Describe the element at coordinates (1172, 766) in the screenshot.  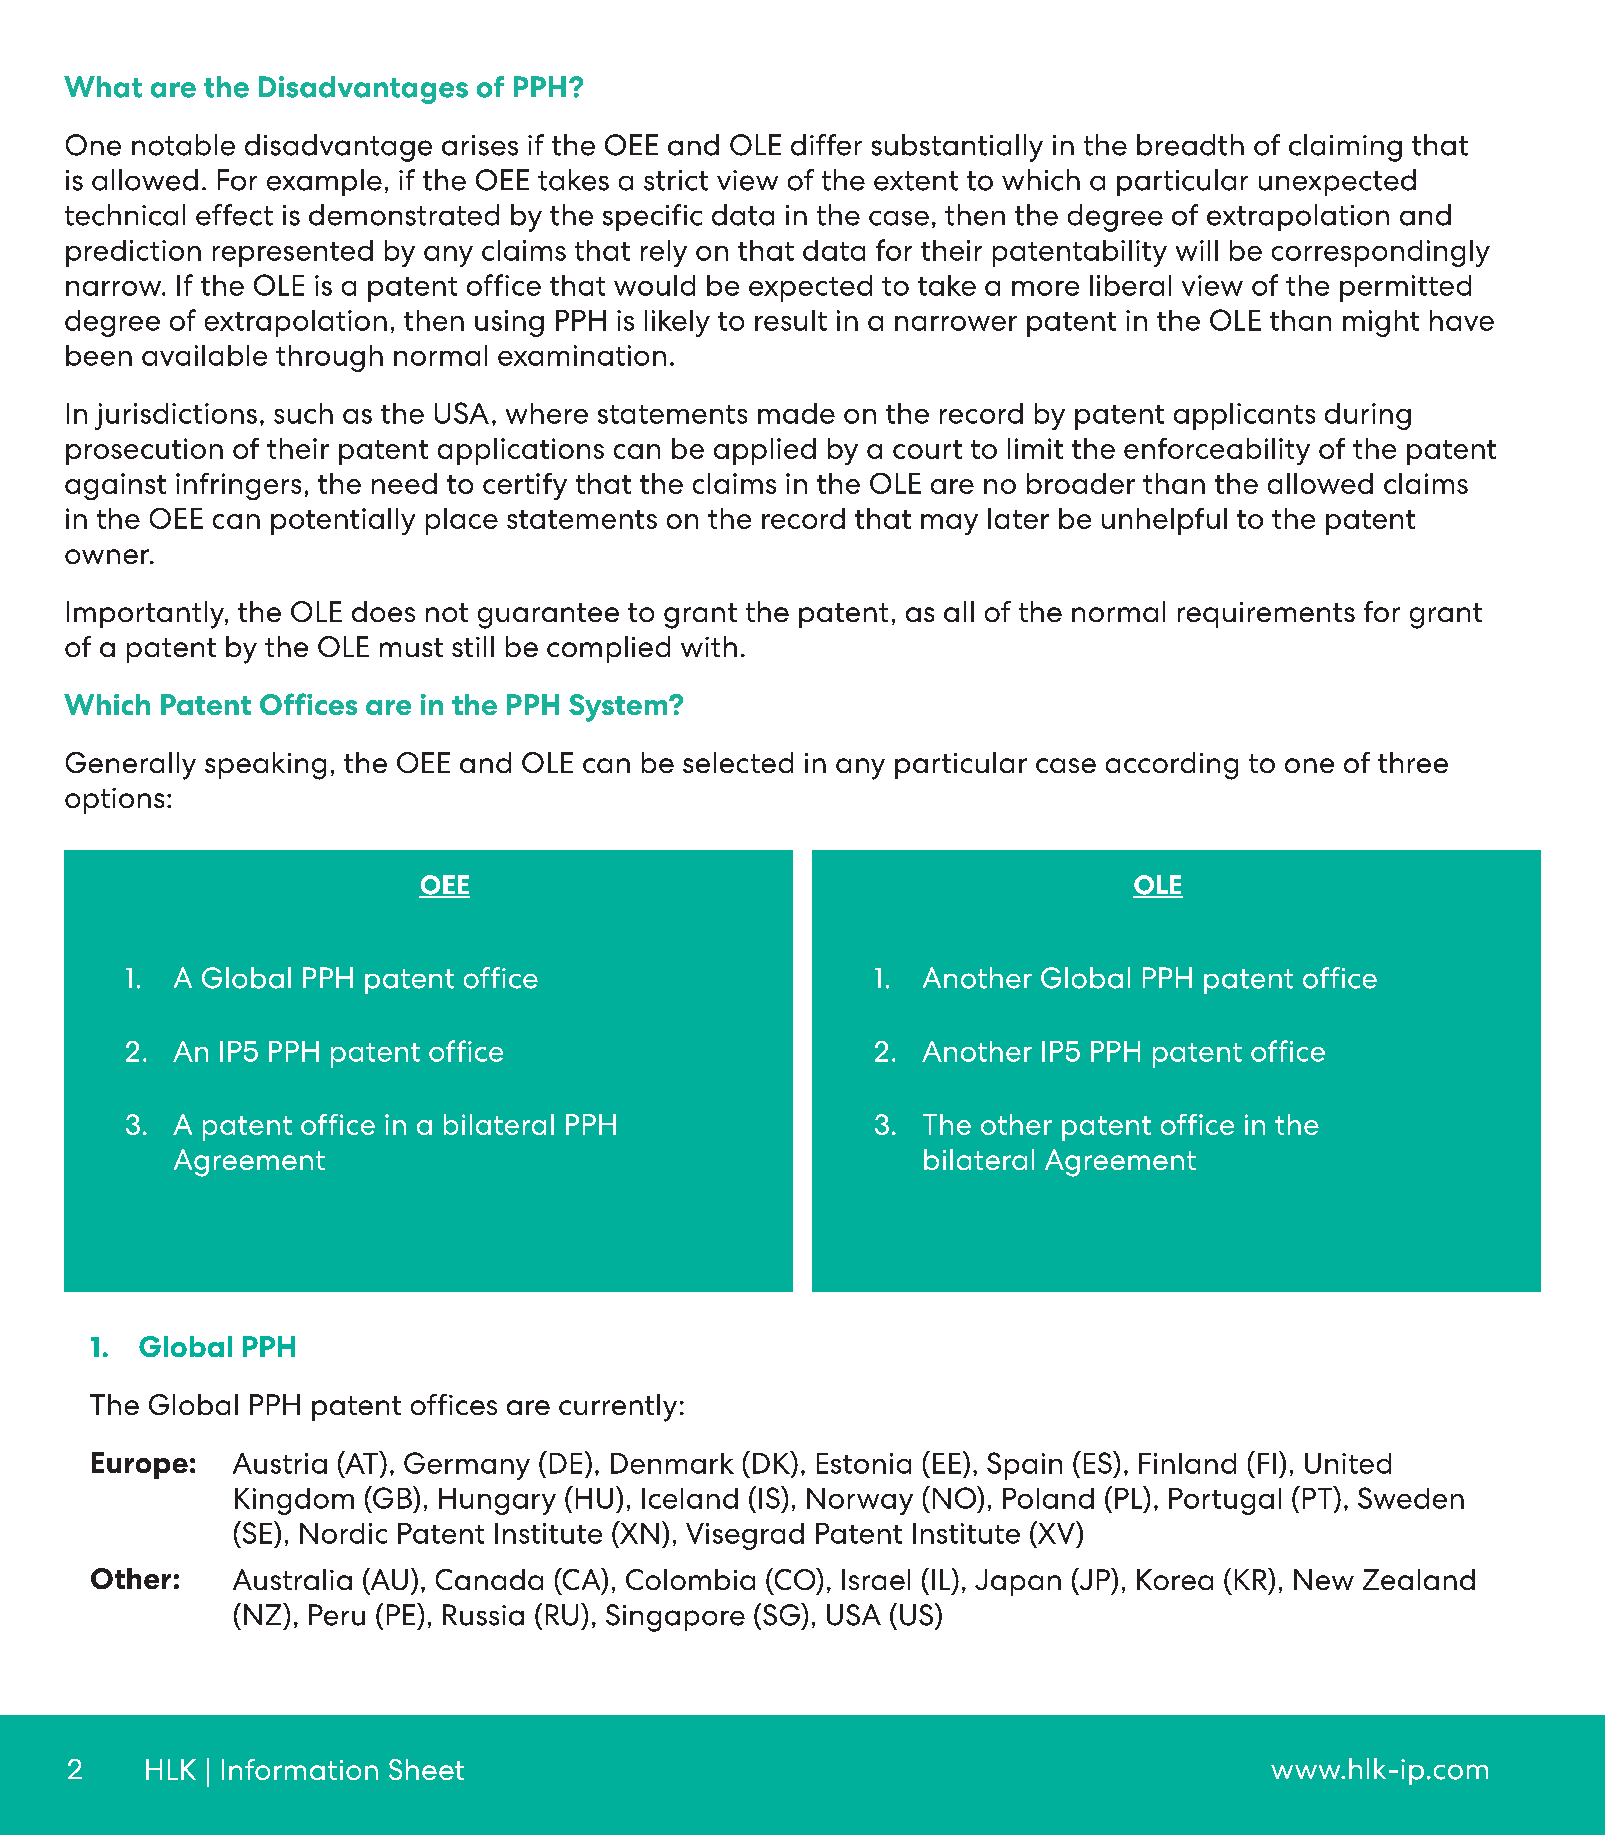
I see `according` at that location.
